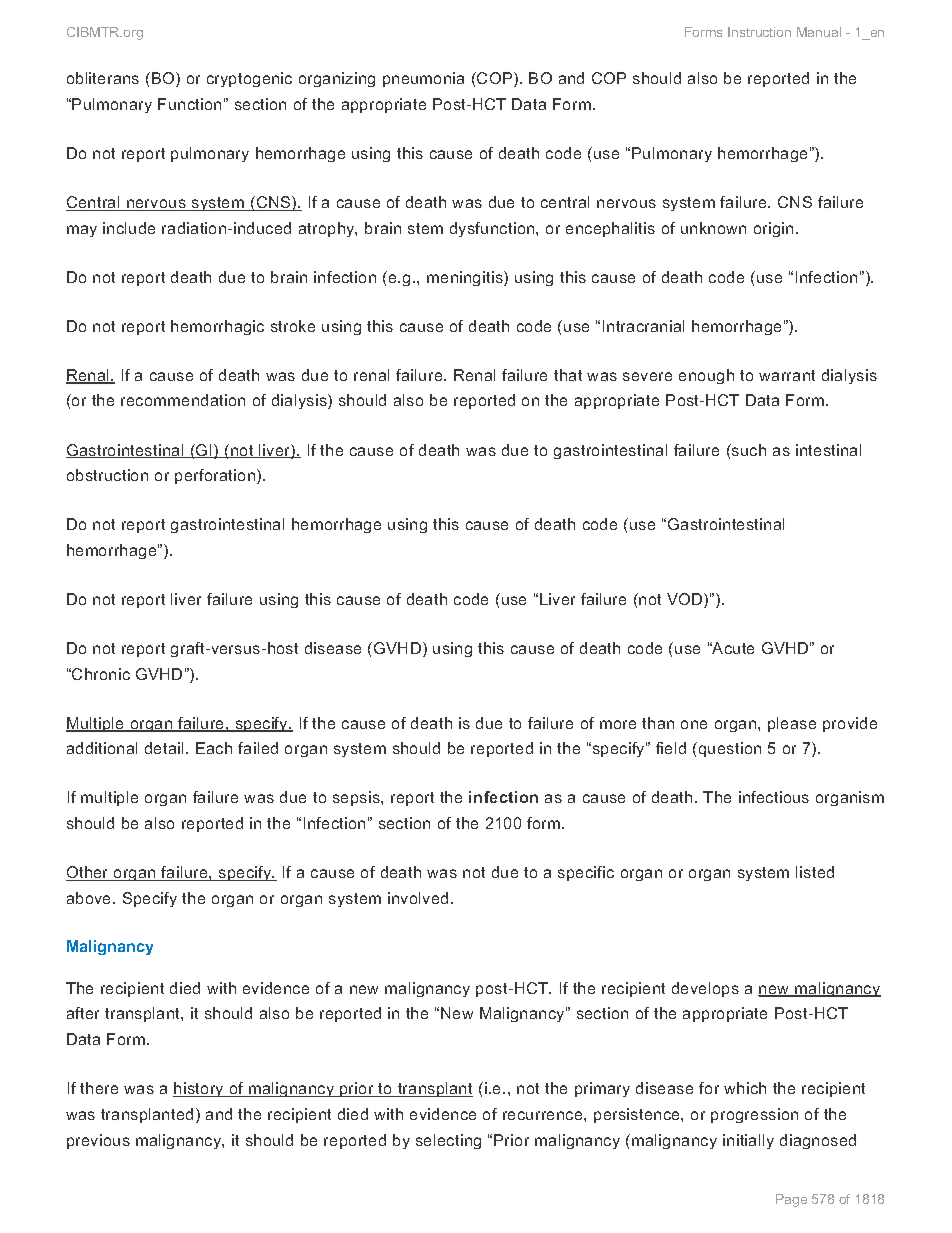  I want to click on previous, so click(98, 1141).
